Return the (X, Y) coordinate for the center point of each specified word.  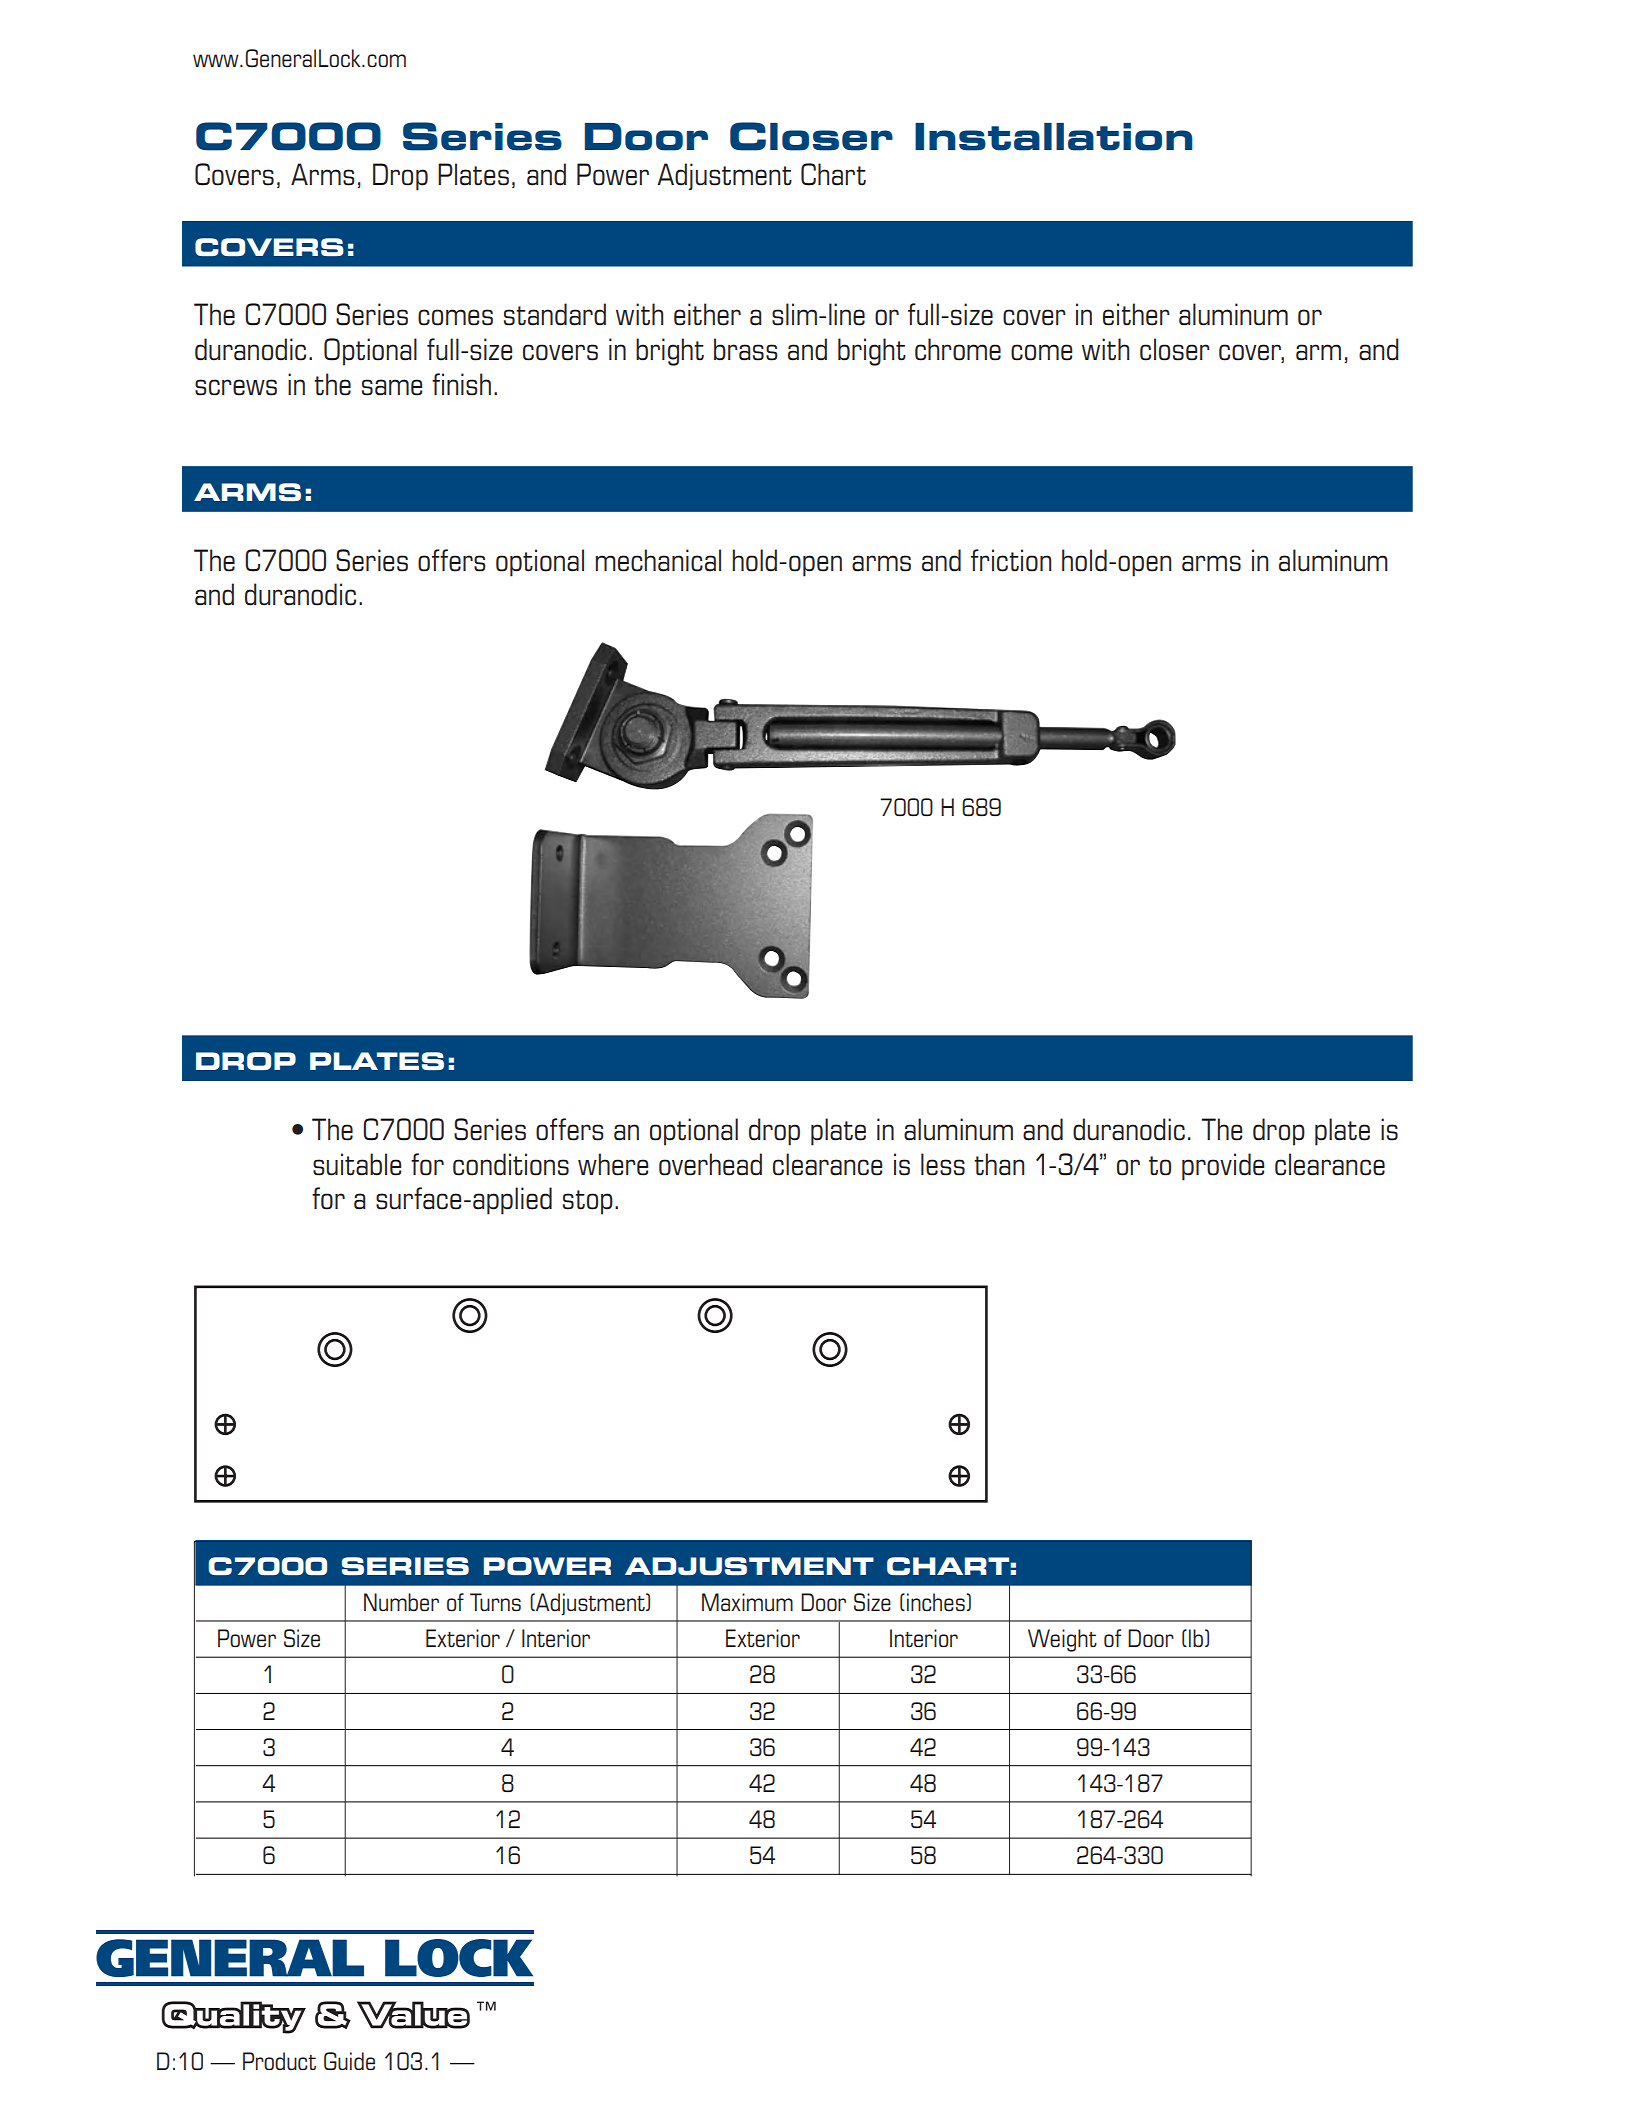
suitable (357, 1164)
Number (401, 1602)
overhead (710, 1164)
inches (937, 1602)
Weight (1062, 1640)
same (392, 387)
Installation (1054, 137)
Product (279, 2061)
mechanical (658, 560)
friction (1011, 560)
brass (746, 349)
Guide (349, 2061)
